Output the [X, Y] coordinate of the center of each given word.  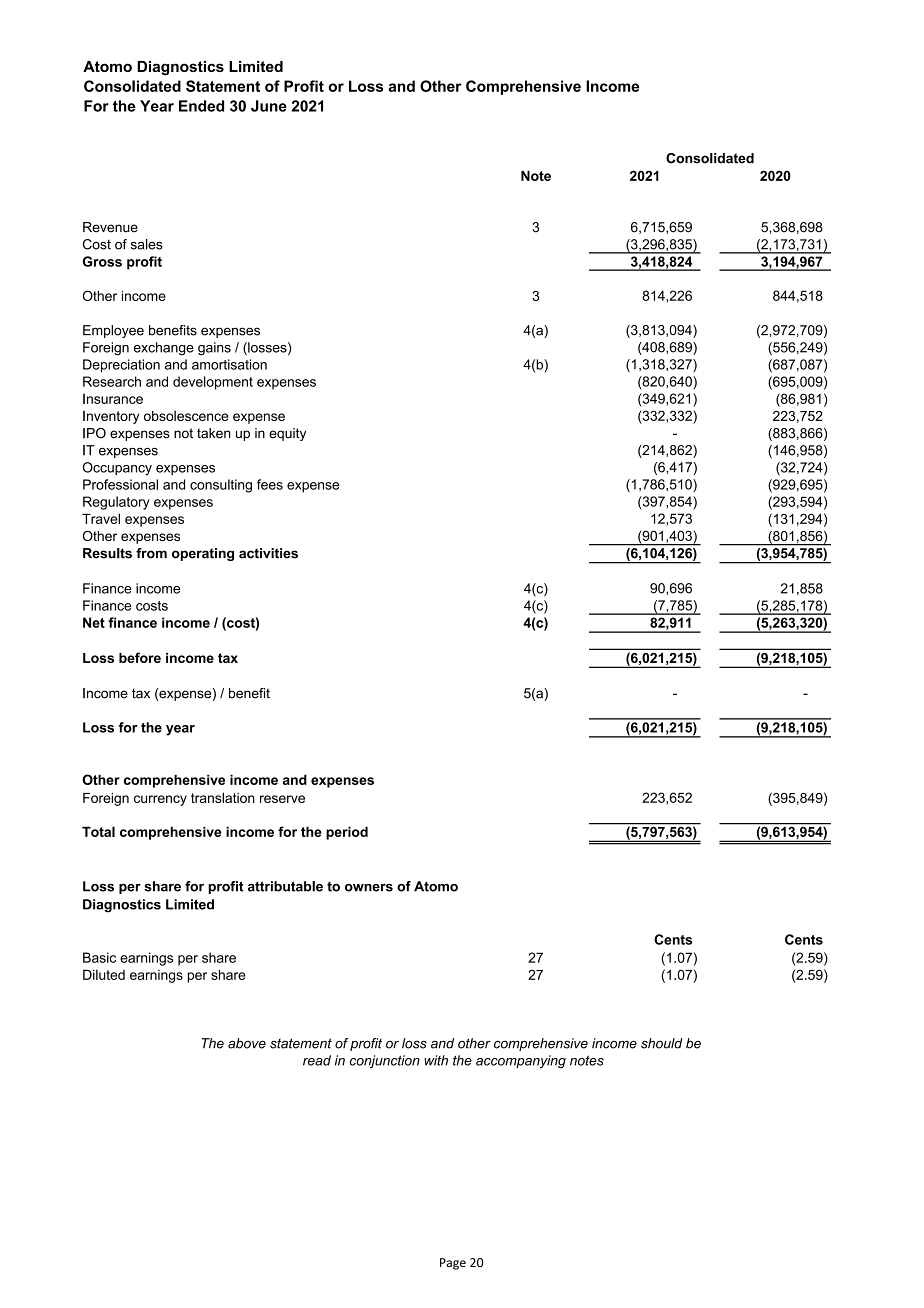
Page [453, 1264]
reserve [282, 799]
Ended [201, 106]
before [140, 657]
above [247, 1043]
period [347, 833]
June [269, 106]
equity [287, 434]
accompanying [521, 1062]
